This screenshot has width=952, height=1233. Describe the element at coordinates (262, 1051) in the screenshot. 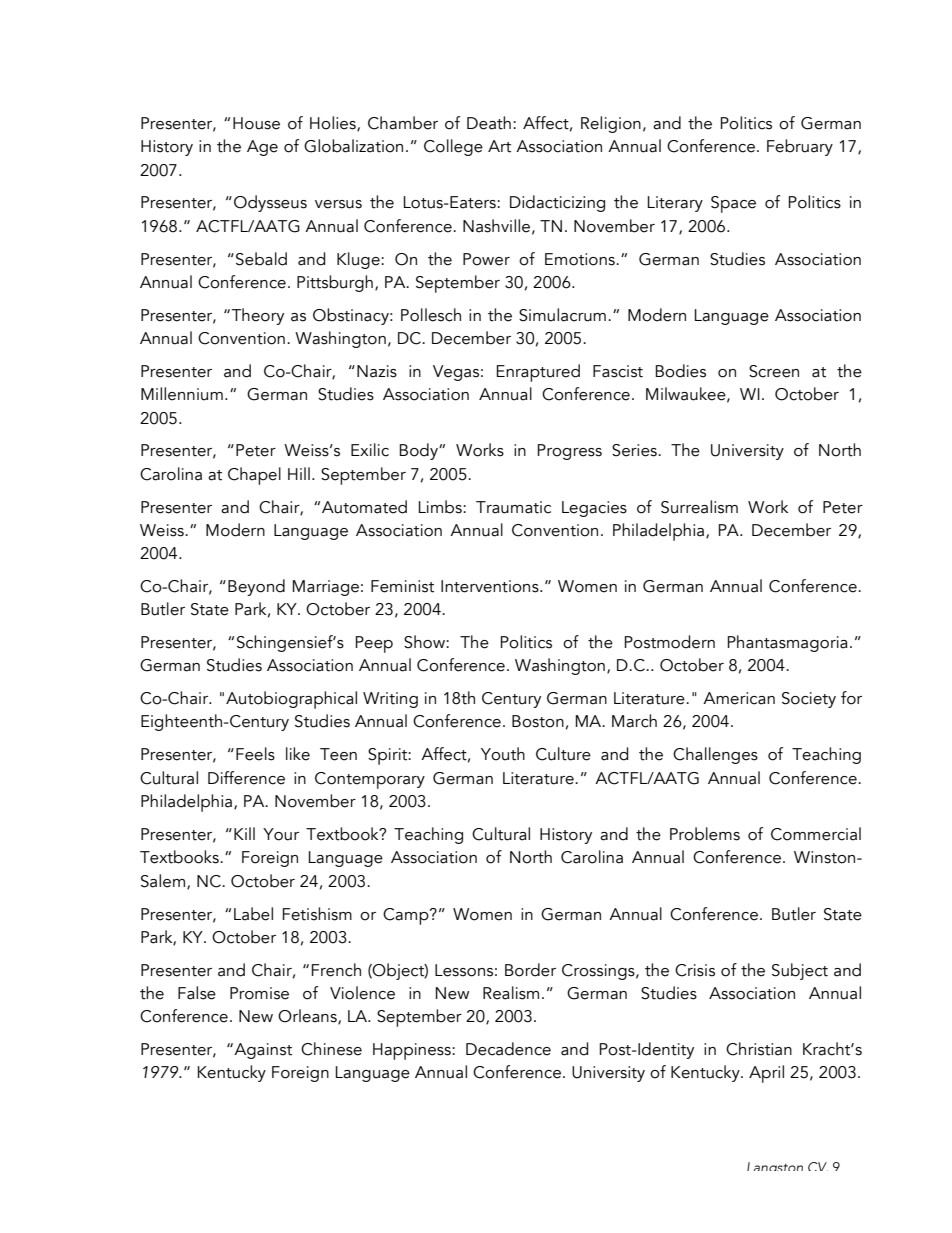

I see `Against` at that location.
